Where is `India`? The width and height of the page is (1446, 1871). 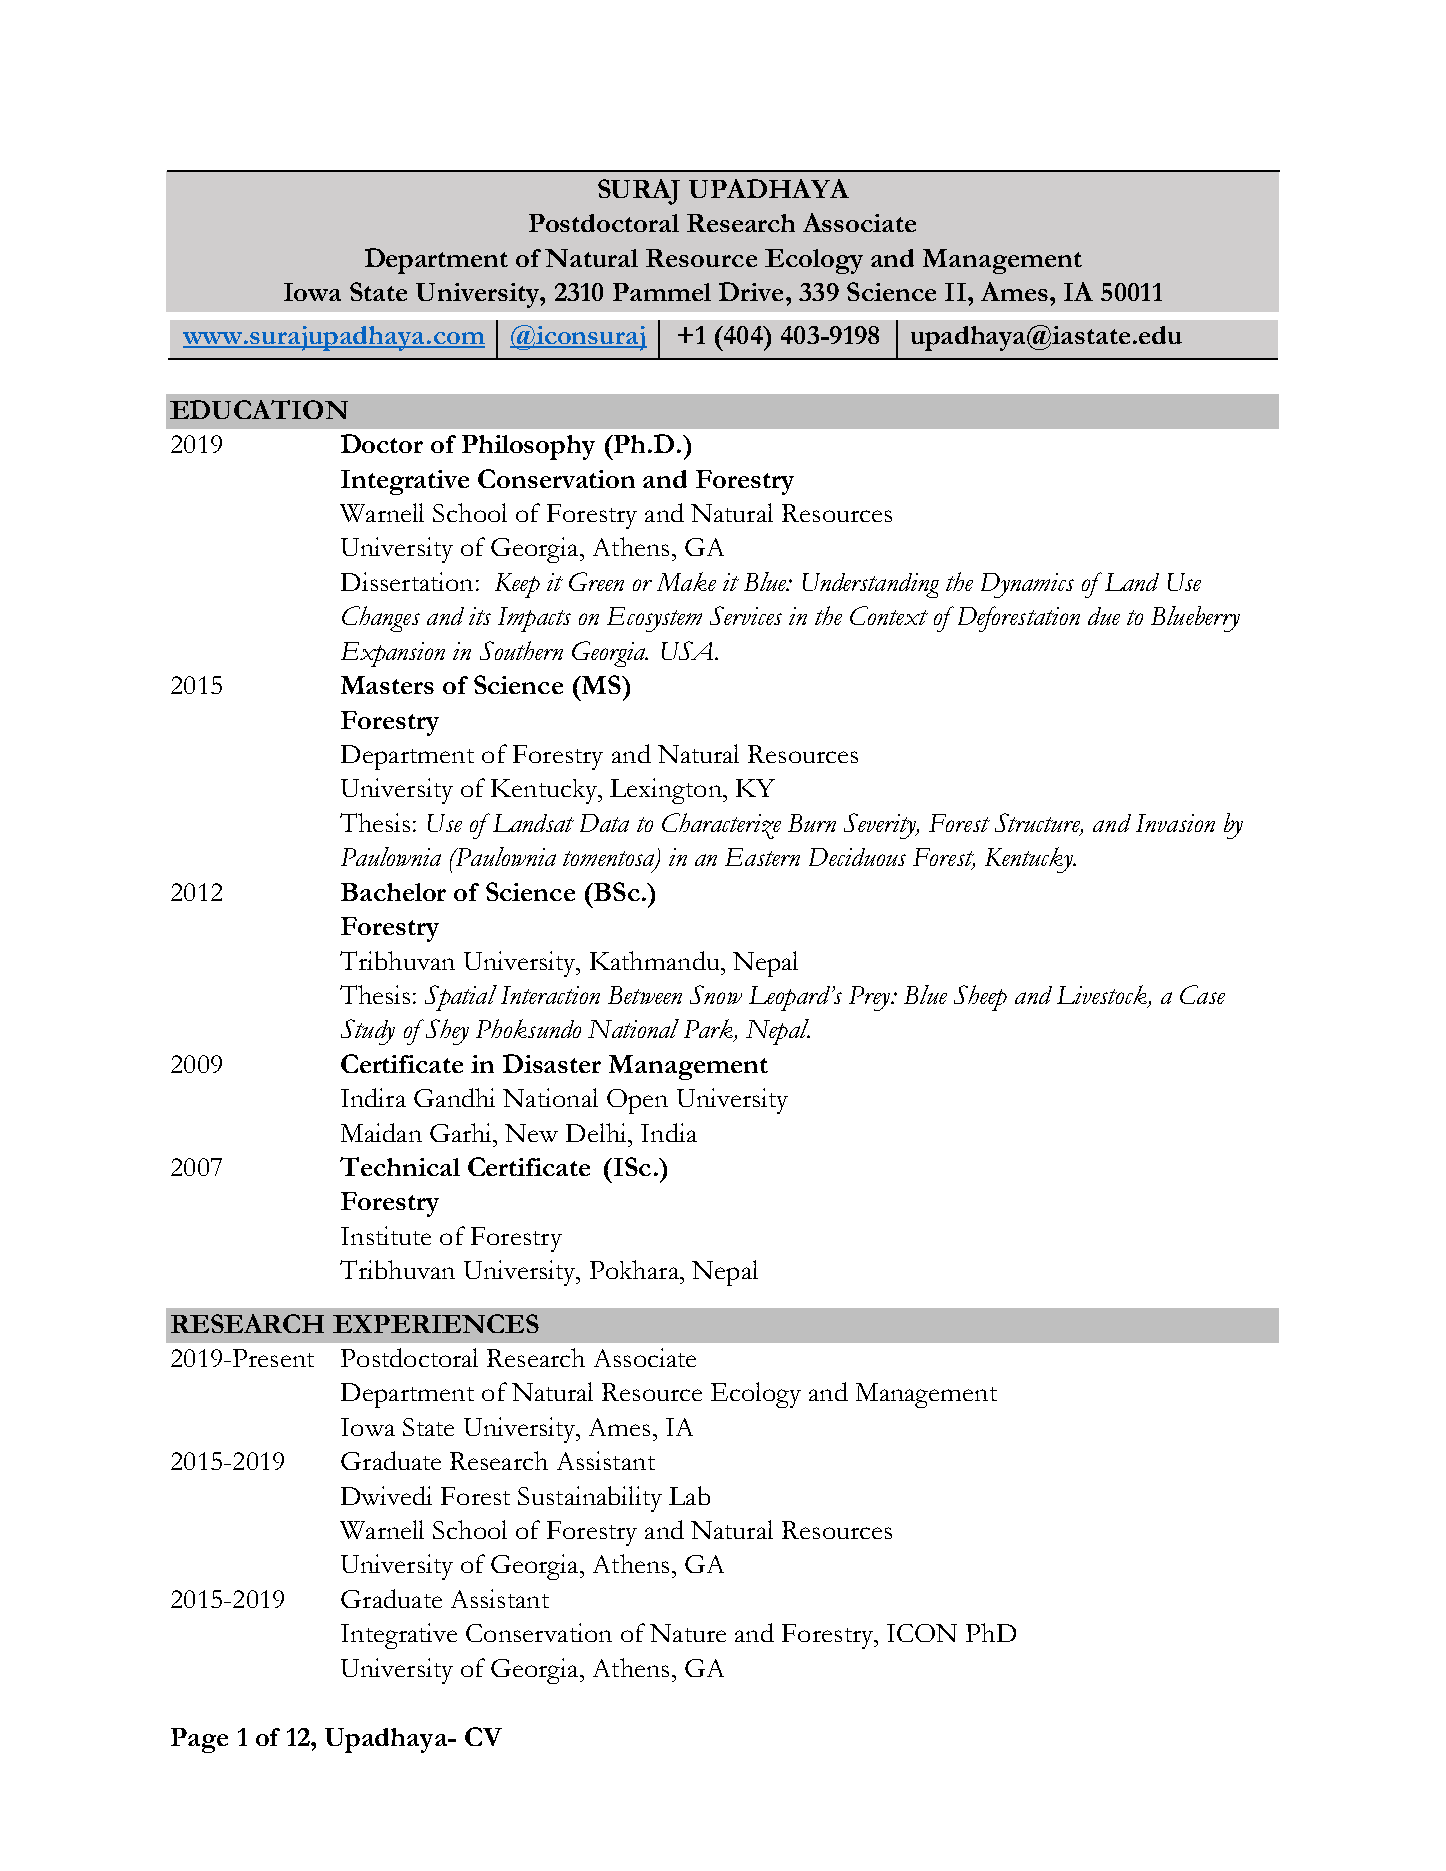
India is located at coordinates (669, 1132).
